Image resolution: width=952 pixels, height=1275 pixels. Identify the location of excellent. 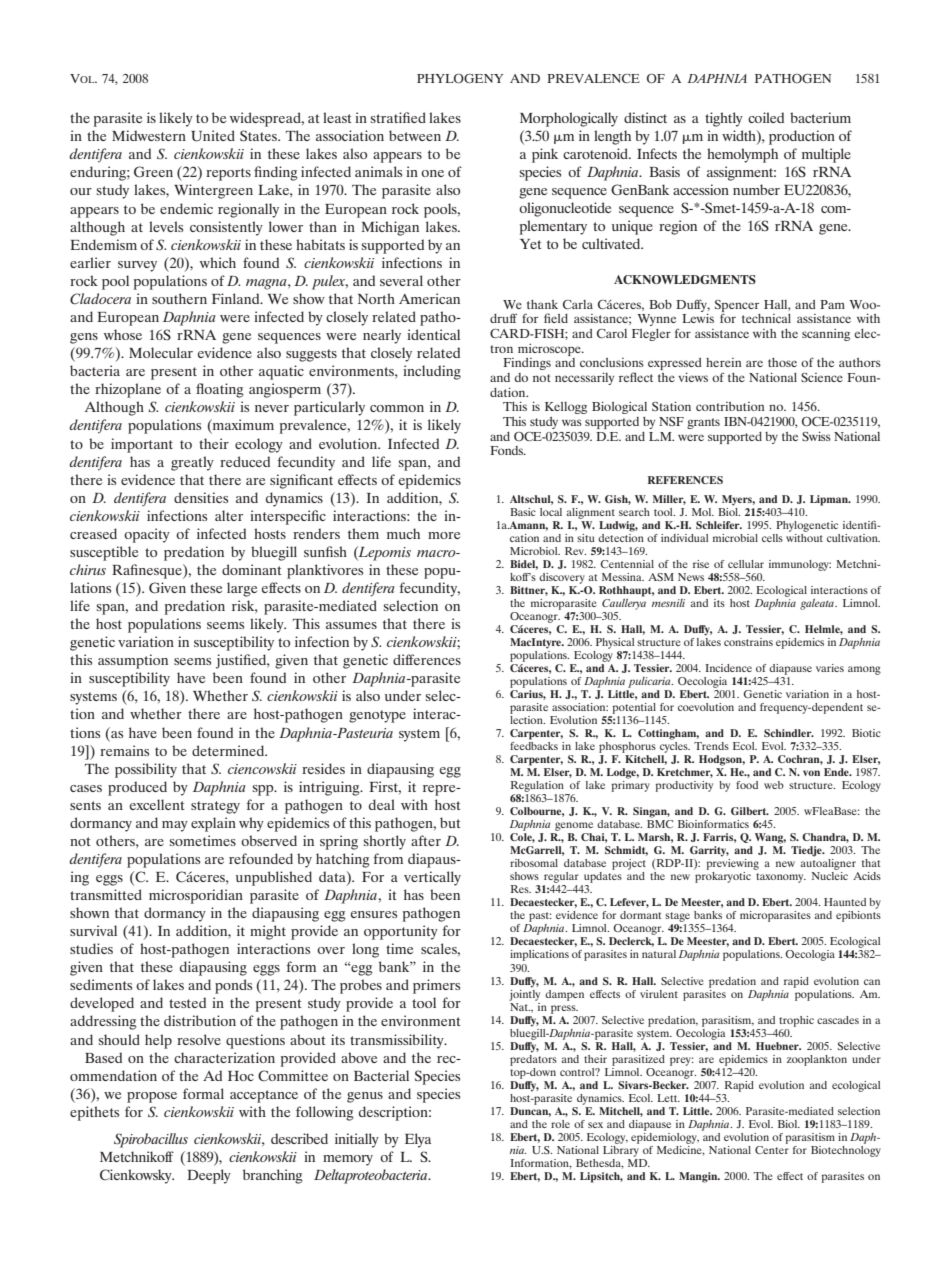
(156, 804).
